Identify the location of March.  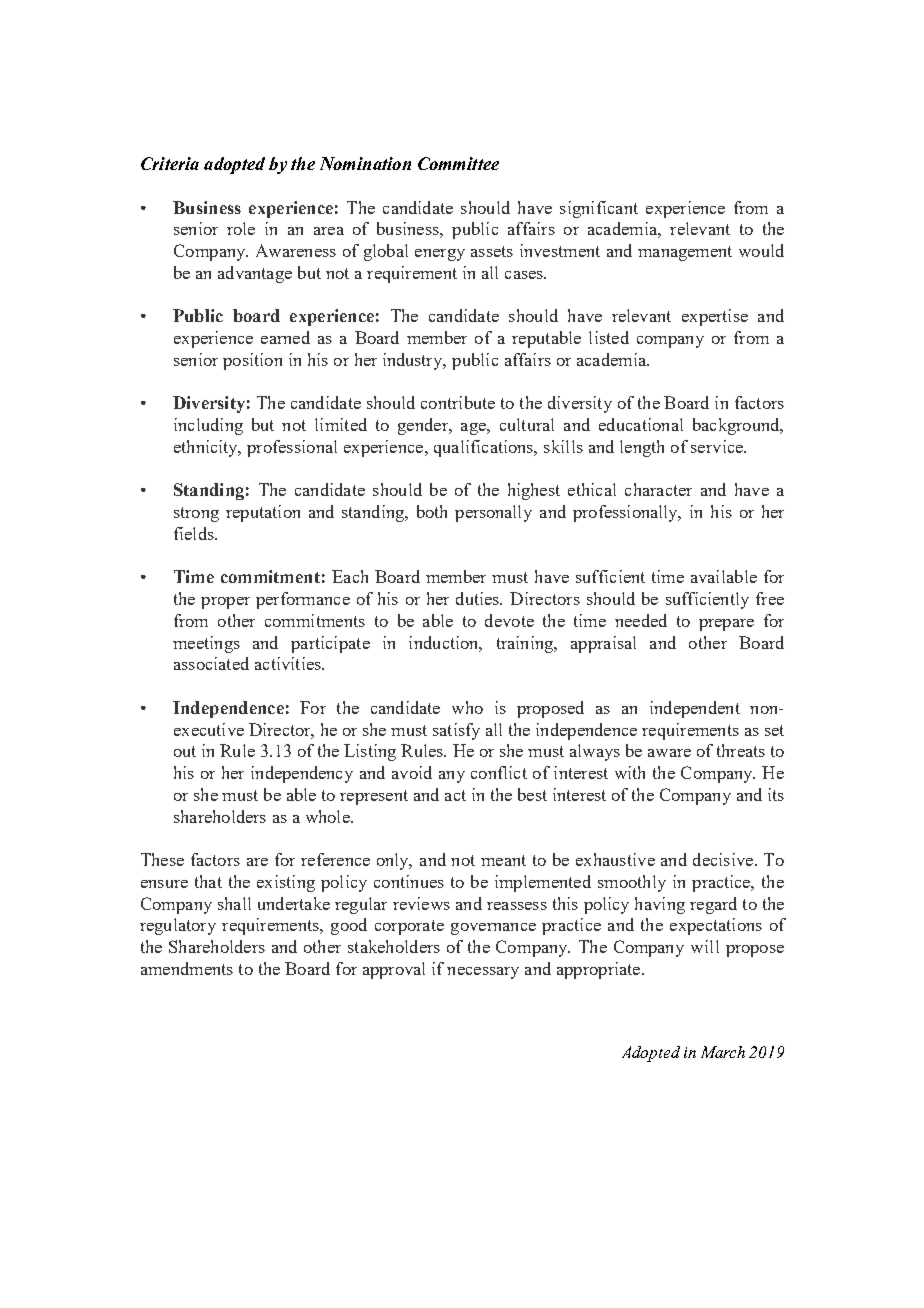
(723, 1052).
